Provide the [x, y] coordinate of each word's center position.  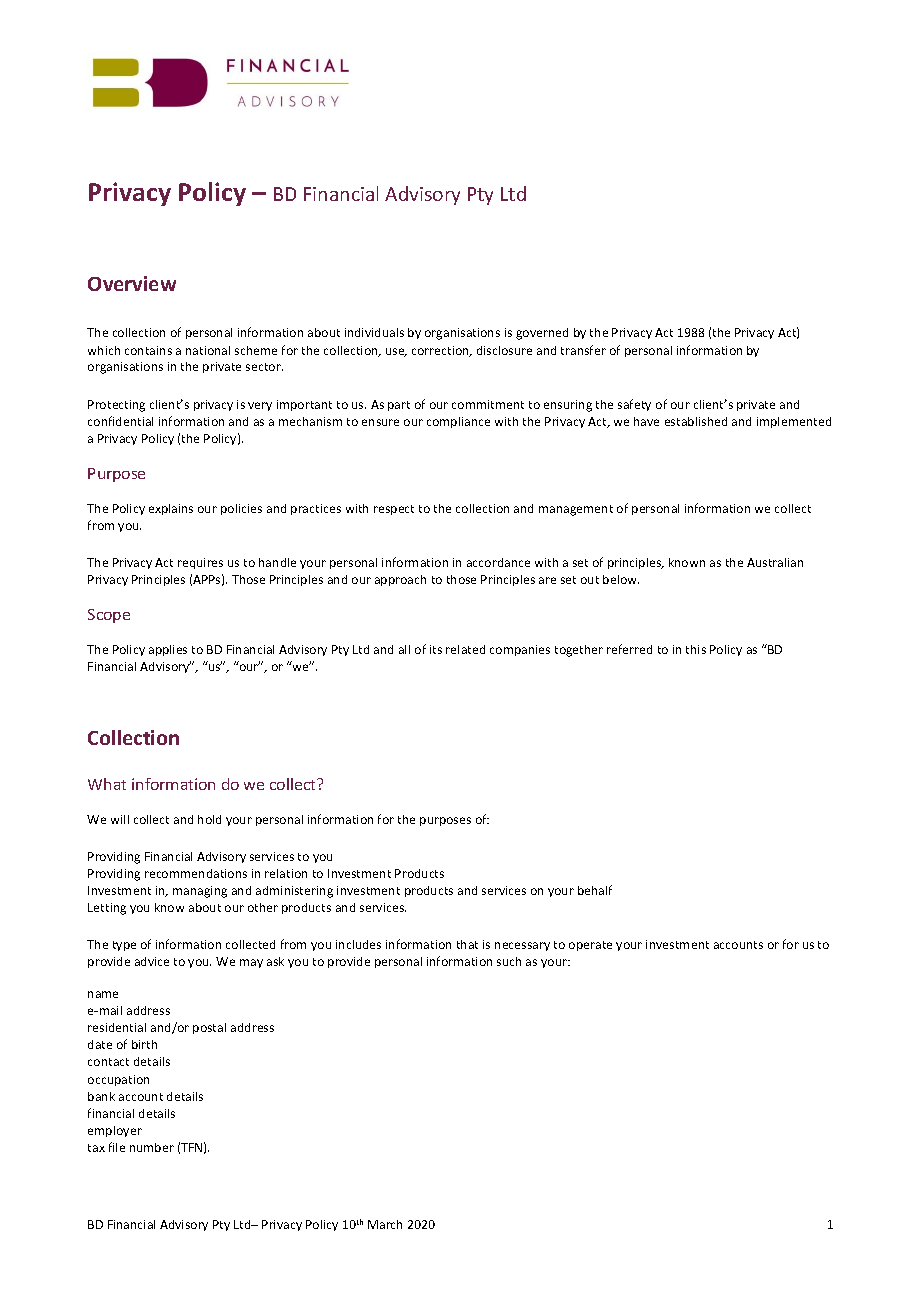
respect [394, 510]
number [152, 1147]
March [385, 1224]
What [107, 784]
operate [590, 946]
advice [152, 961]
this [696, 649]
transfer [583, 350]
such [509, 961]
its [436, 649]
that [467, 944]
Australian [775, 562]
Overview [132, 283]
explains [171, 509]
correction [441, 351]
